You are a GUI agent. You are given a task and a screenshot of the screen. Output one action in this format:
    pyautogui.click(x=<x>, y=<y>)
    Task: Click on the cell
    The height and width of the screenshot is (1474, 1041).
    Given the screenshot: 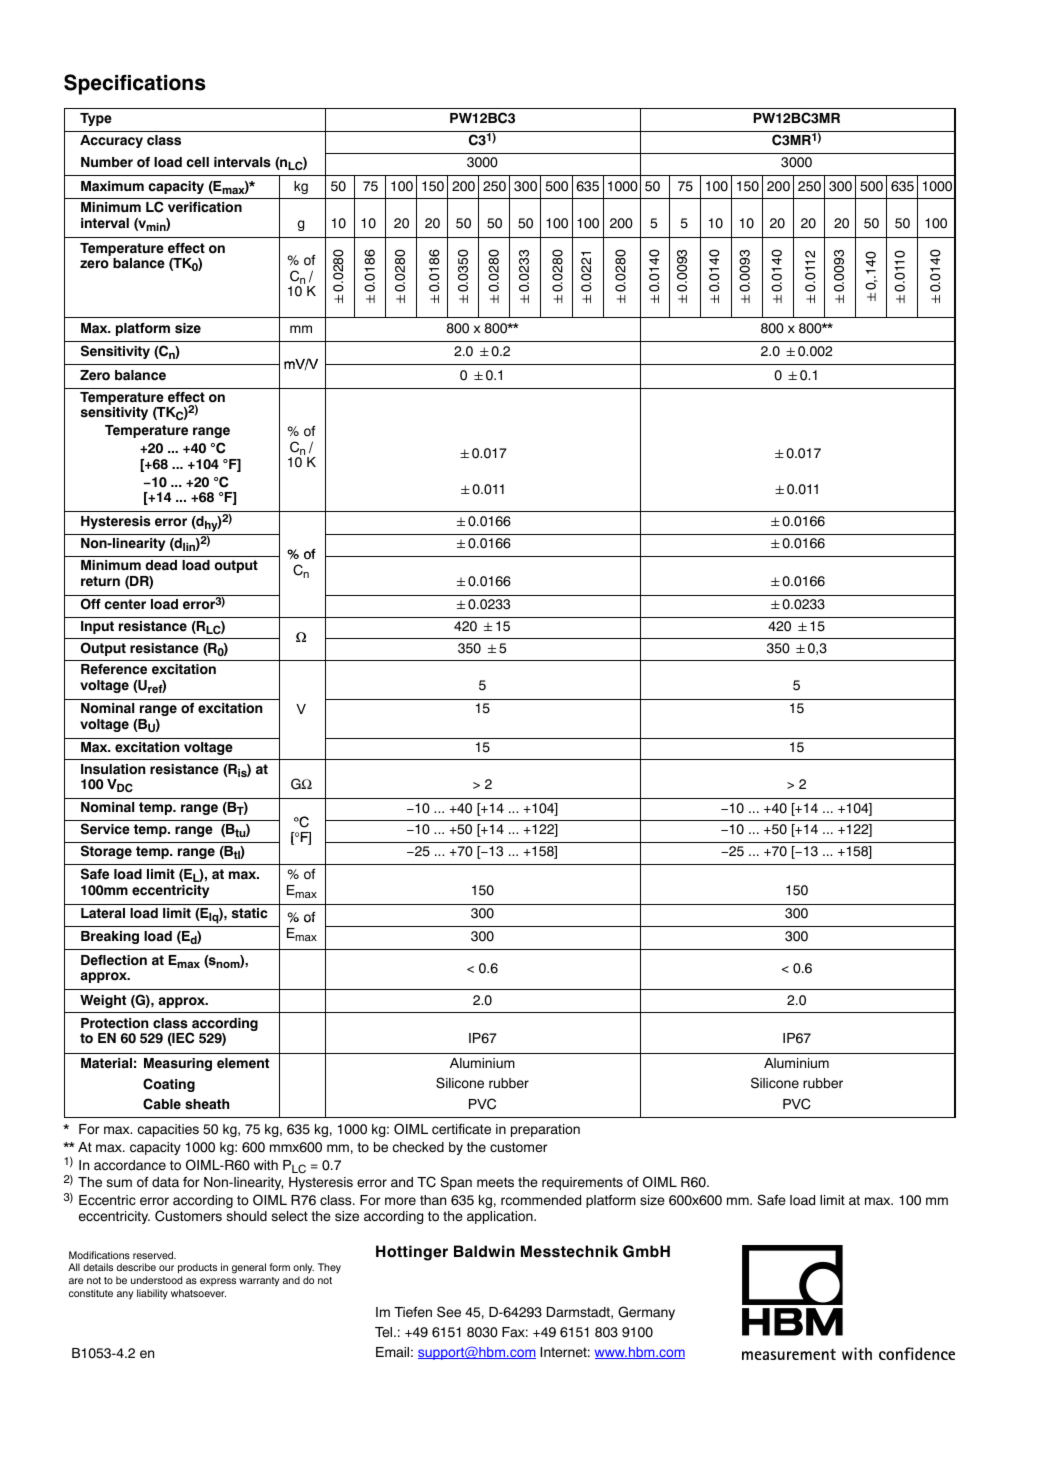 What is the action you would take?
    pyautogui.click(x=197, y=162)
